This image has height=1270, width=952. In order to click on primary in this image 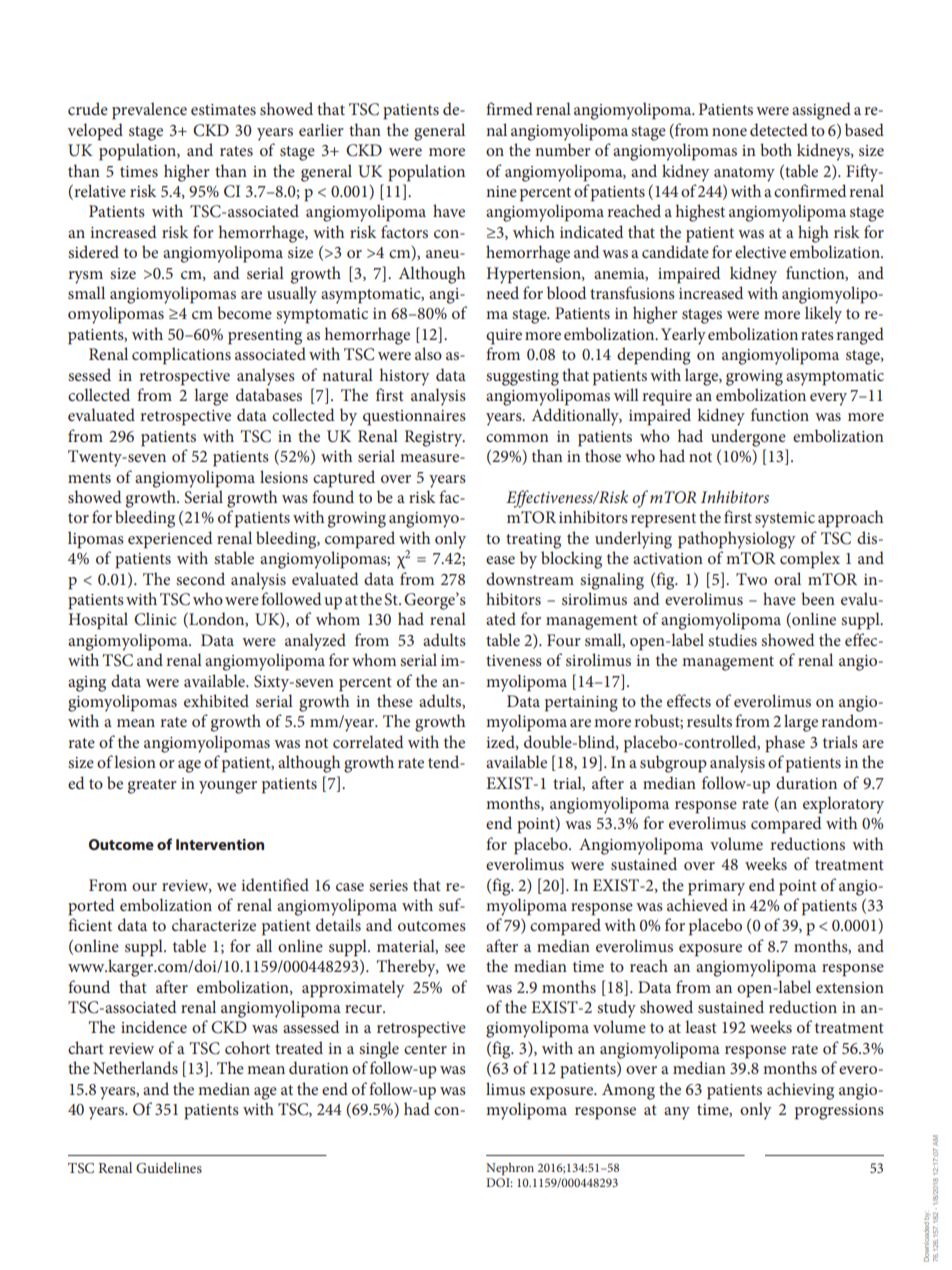, I will do `click(716, 888)`.
